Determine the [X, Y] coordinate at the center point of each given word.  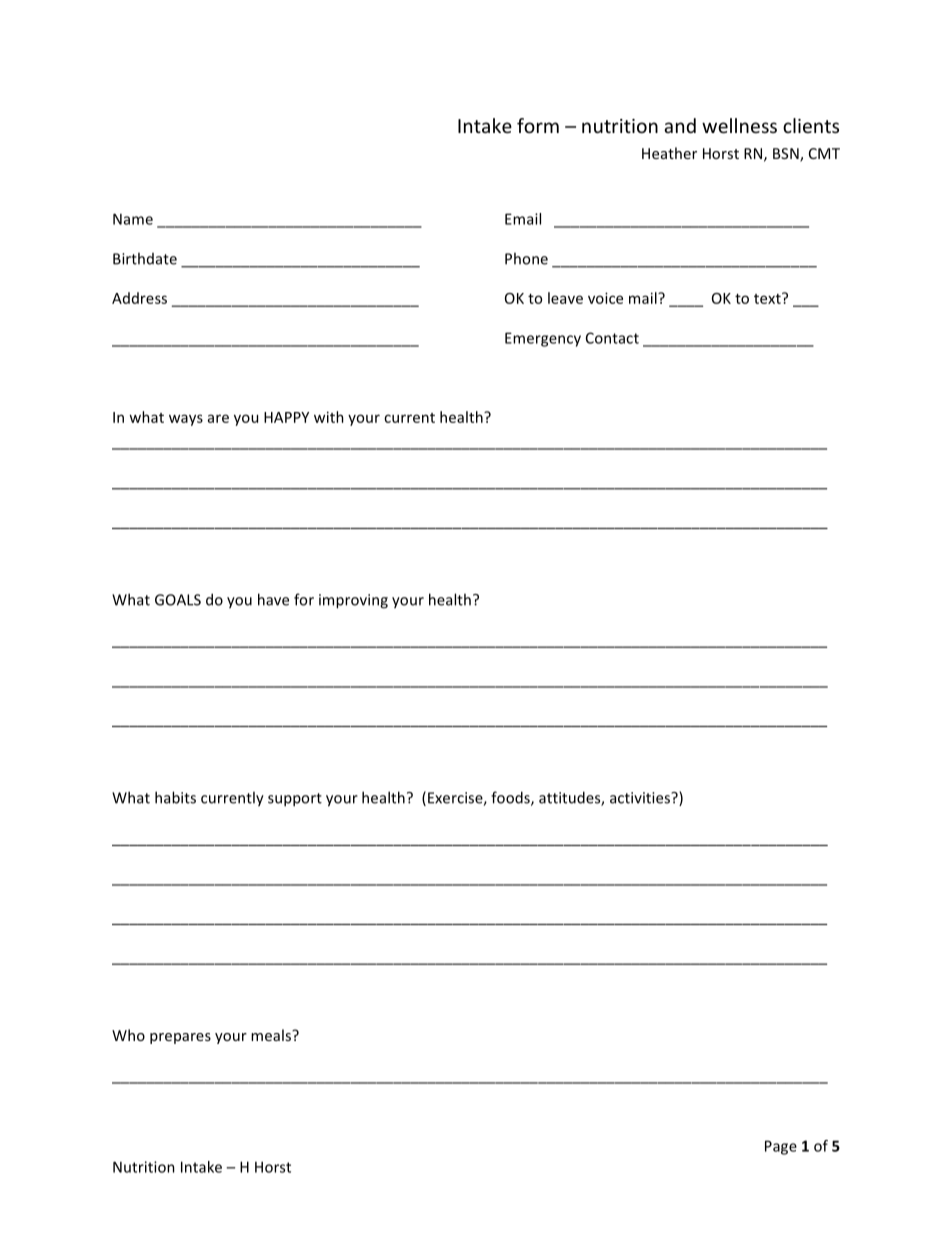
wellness [739, 125]
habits [175, 797]
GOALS [178, 600]
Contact [612, 338]
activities [641, 798]
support [295, 800]
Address [139, 298]
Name [133, 219]
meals [272, 1035]
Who [128, 1035]
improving [353, 601]
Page [781, 1147]
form [538, 125]
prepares [180, 1038]
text [768, 298]
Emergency [543, 339]
